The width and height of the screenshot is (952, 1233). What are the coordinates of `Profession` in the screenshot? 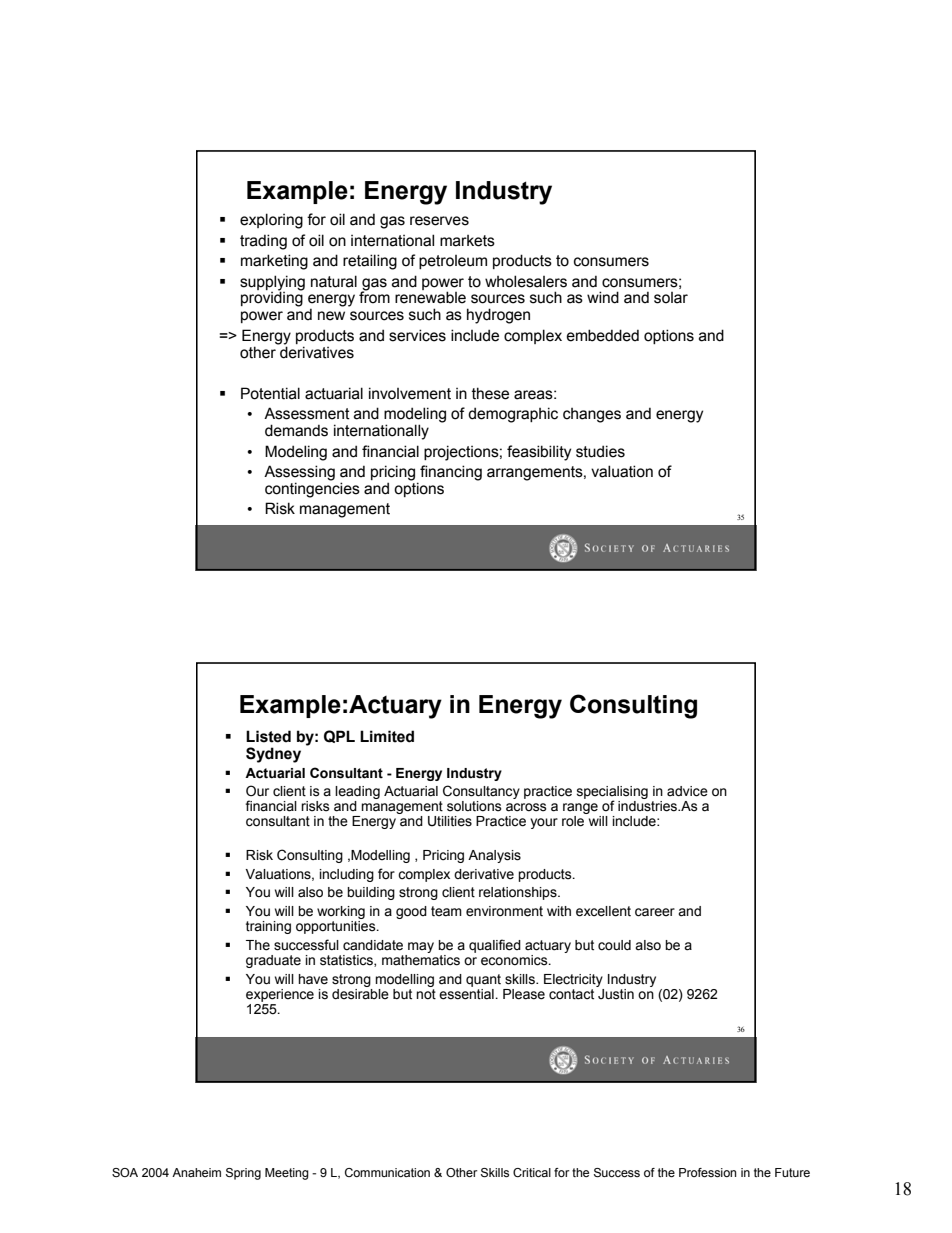 It's located at (707, 1172).
